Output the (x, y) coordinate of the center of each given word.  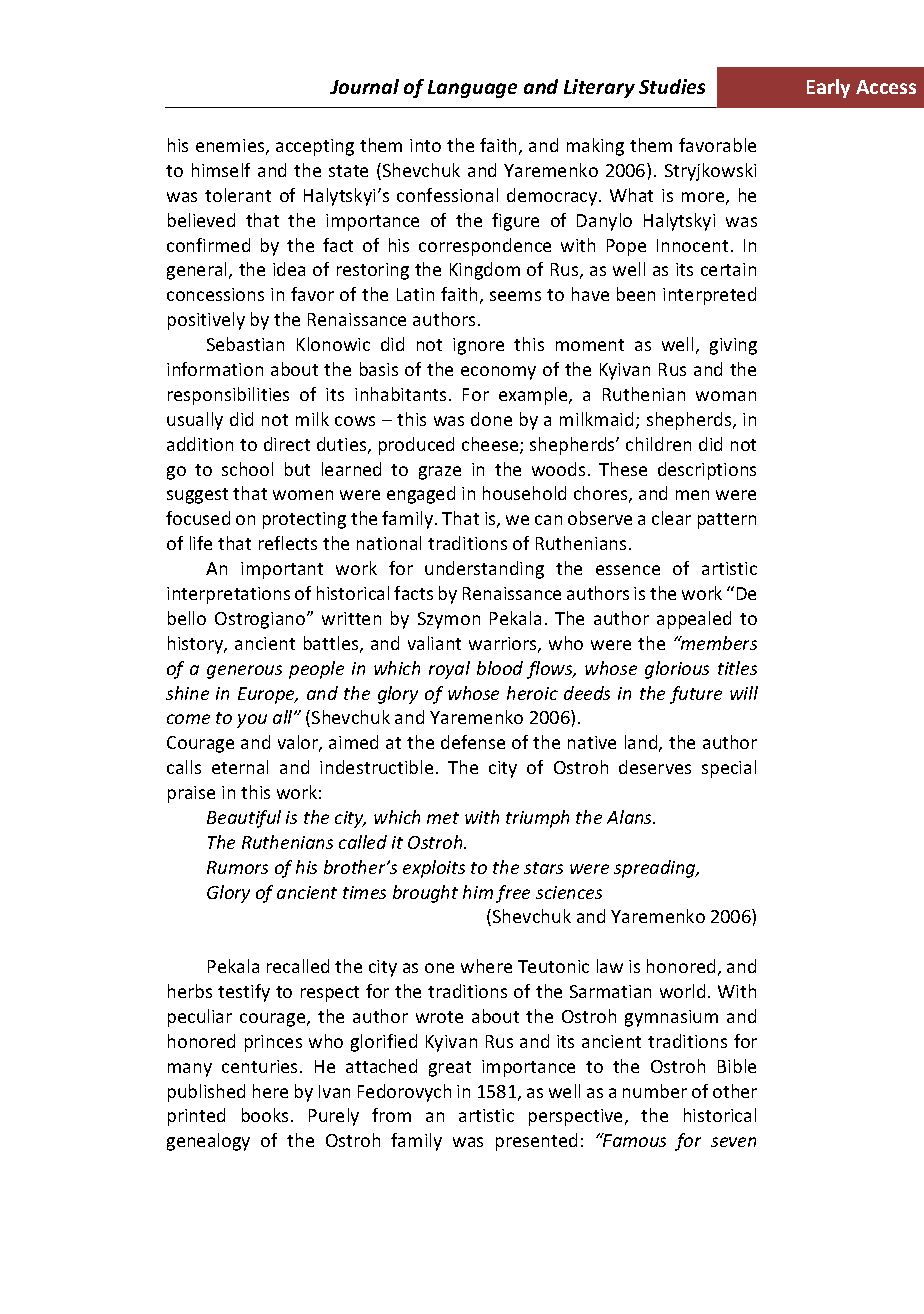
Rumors (237, 867)
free (513, 894)
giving (733, 346)
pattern (727, 521)
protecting (304, 520)
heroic (532, 693)
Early (828, 88)
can (548, 520)
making (595, 147)
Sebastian (245, 344)
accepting (315, 147)
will (744, 693)
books (265, 1115)
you (252, 721)
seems (515, 296)
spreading (656, 869)
